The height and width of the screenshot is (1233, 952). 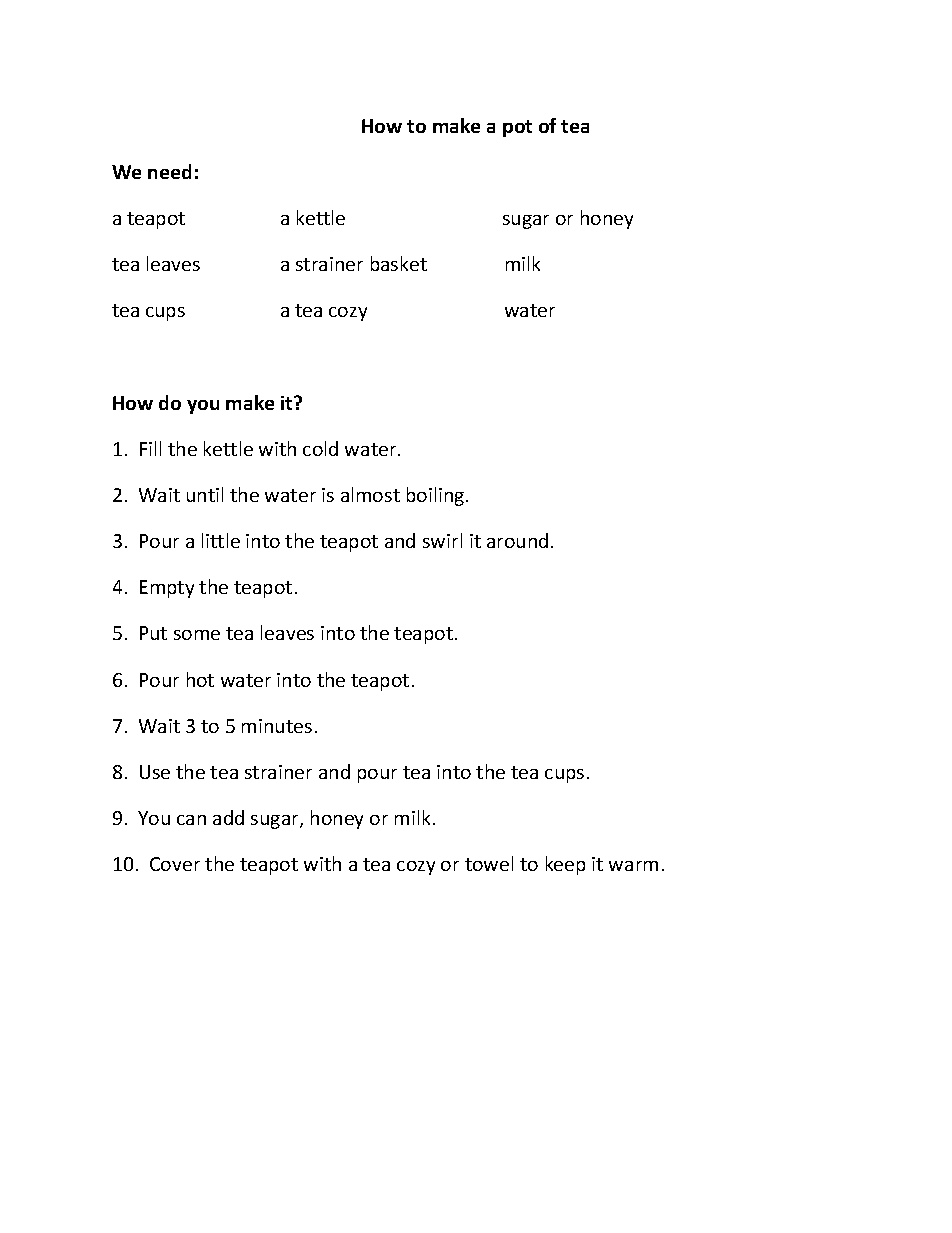 What do you see at coordinates (437, 496) in the screenshot?
I see `boiling` at bounding box center [437, 496].
